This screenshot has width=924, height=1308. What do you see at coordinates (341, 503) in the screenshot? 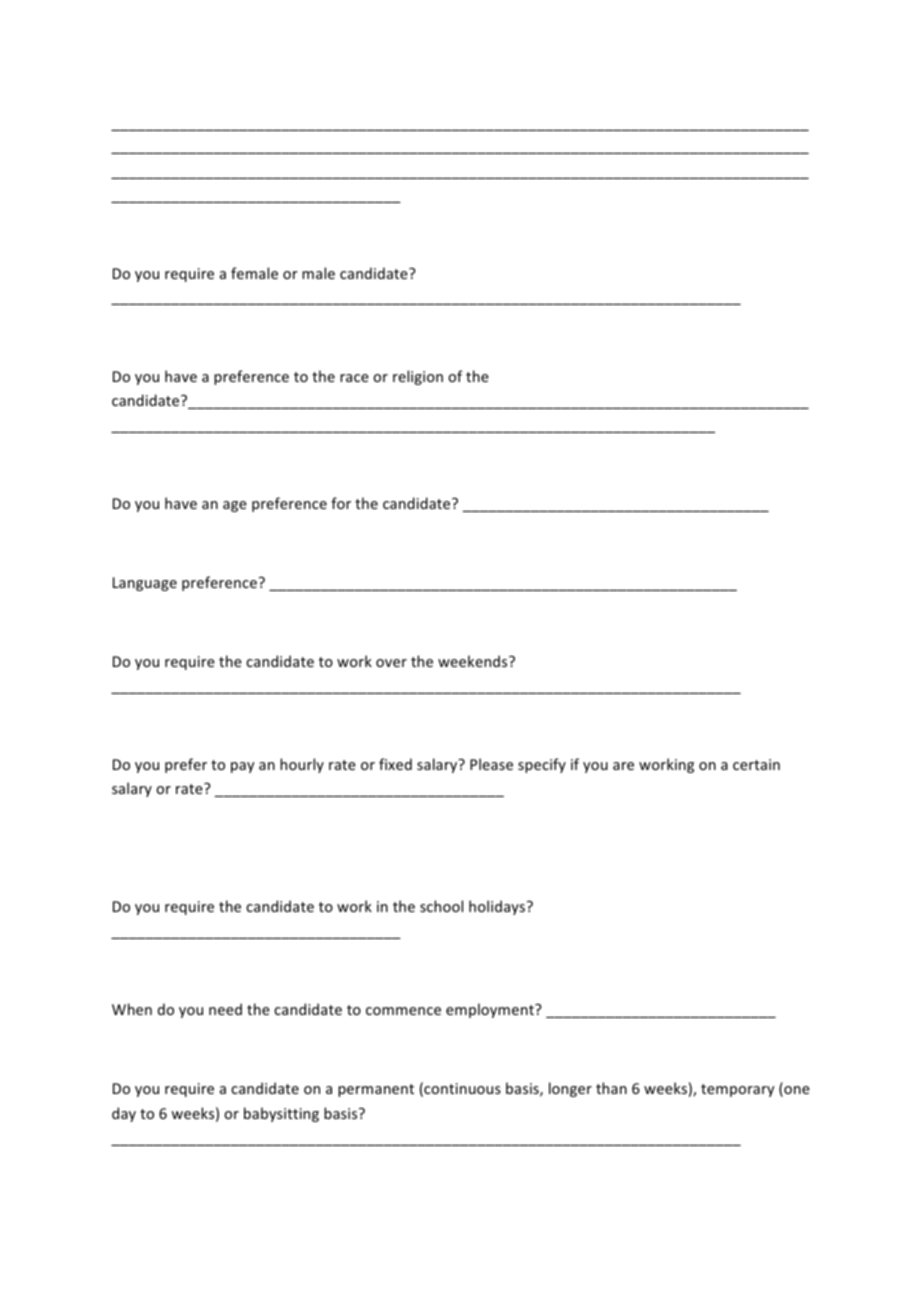
I see `for` at bounding box center [341, 503].
